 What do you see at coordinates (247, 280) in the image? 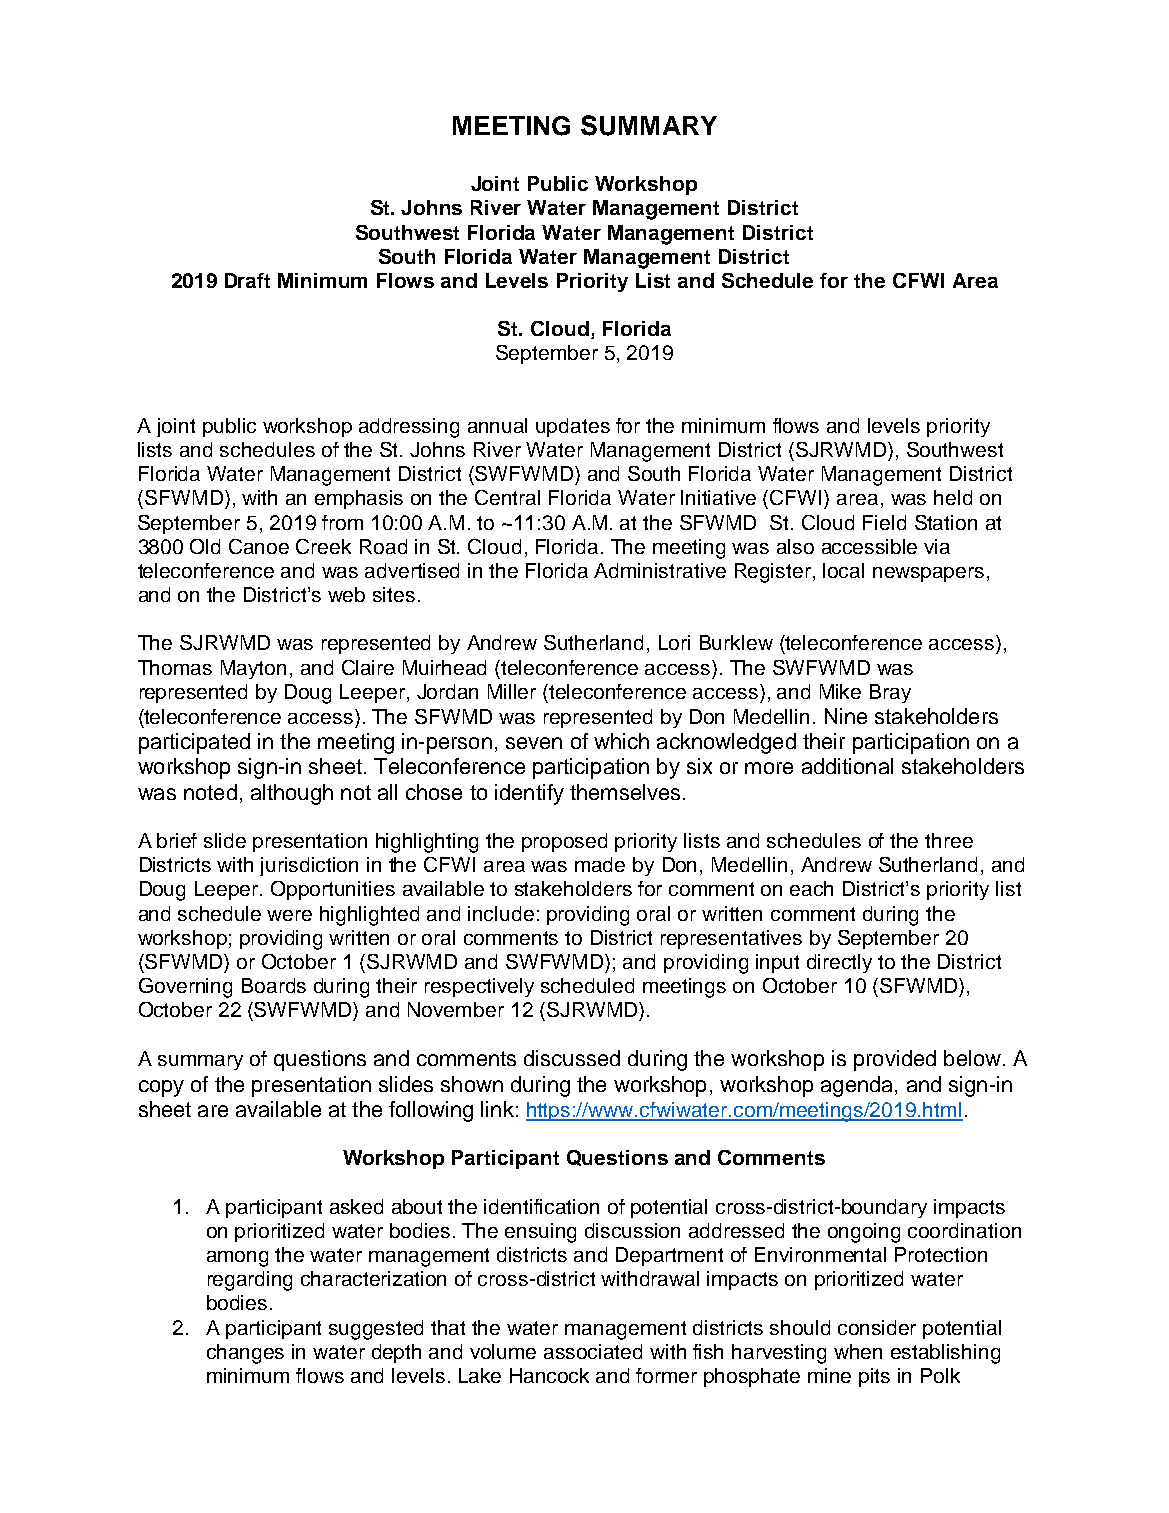
I see `Draft` at bounding box center [247, 280].
